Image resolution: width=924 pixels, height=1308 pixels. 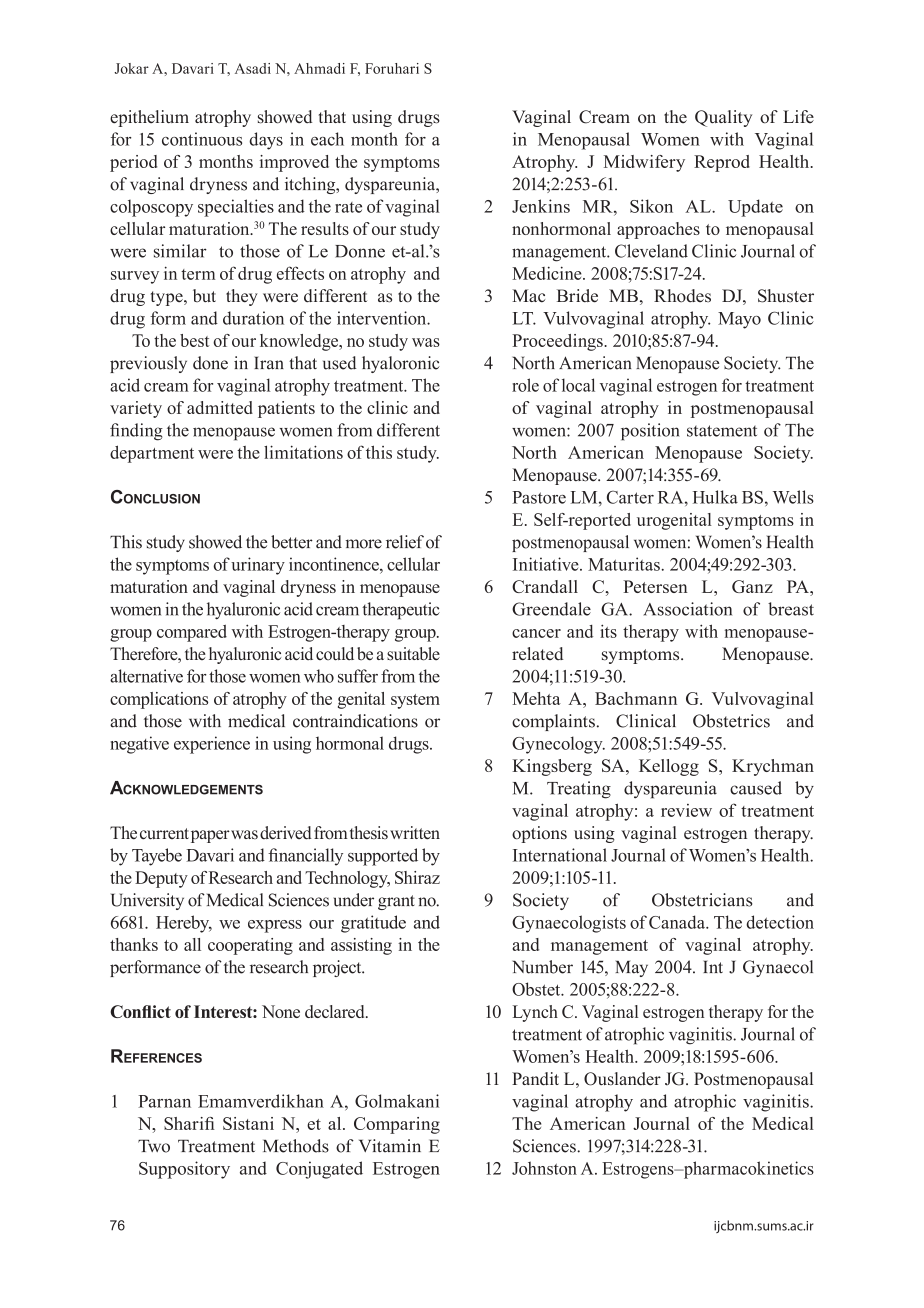 What do you see at coordinates (258, 566) in the image?
I see `urinary` at bounding box center [258, 566].
